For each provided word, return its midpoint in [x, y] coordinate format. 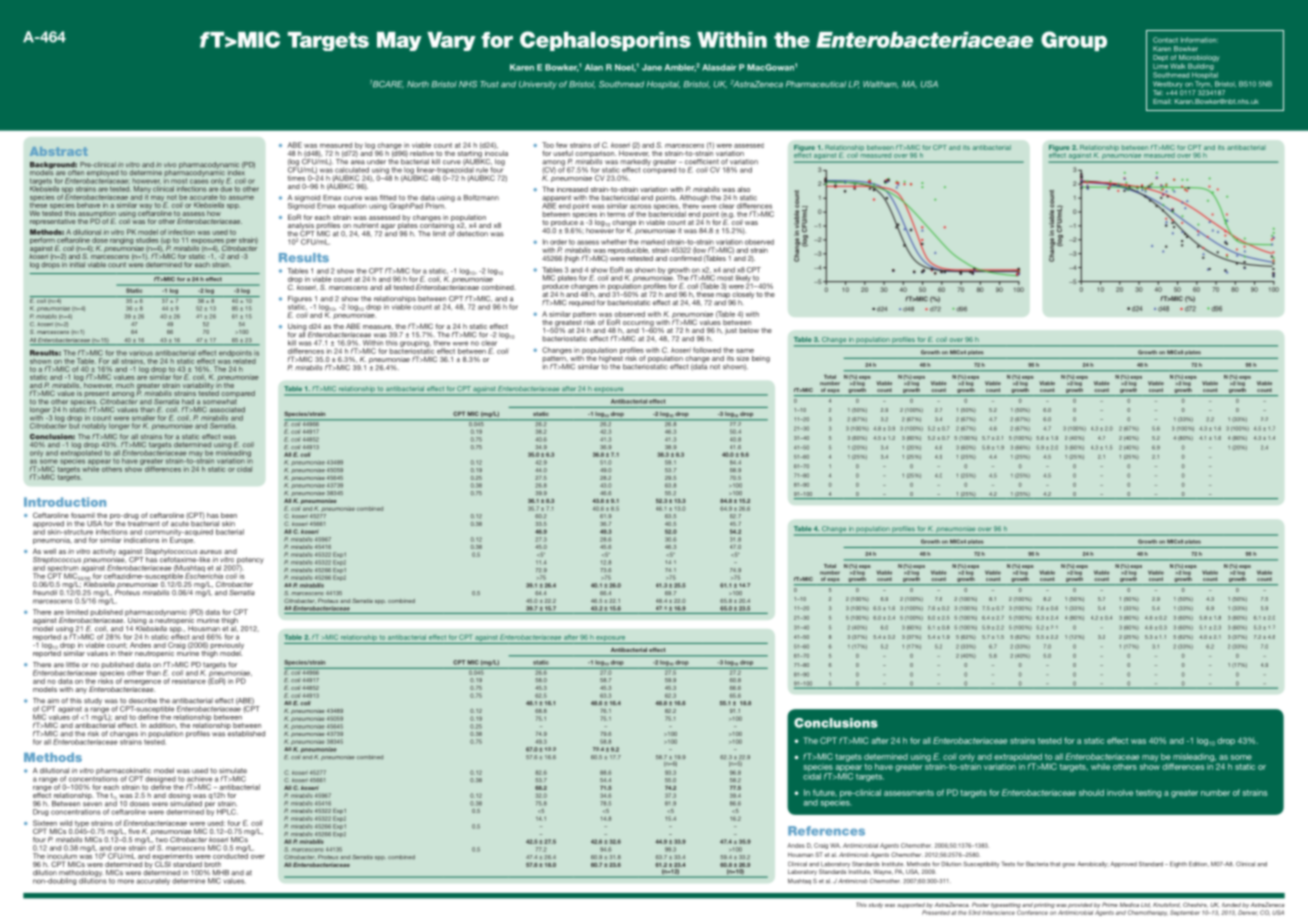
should [1091, 792]
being [761, 359]
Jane [652, 67]
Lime [1160, 66]
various [141, 353]
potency [250, 561]
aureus [211, 552]
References [826, 831]
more [125, 881]
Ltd [1146, 905]
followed [707, 350]
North [418, 84]
